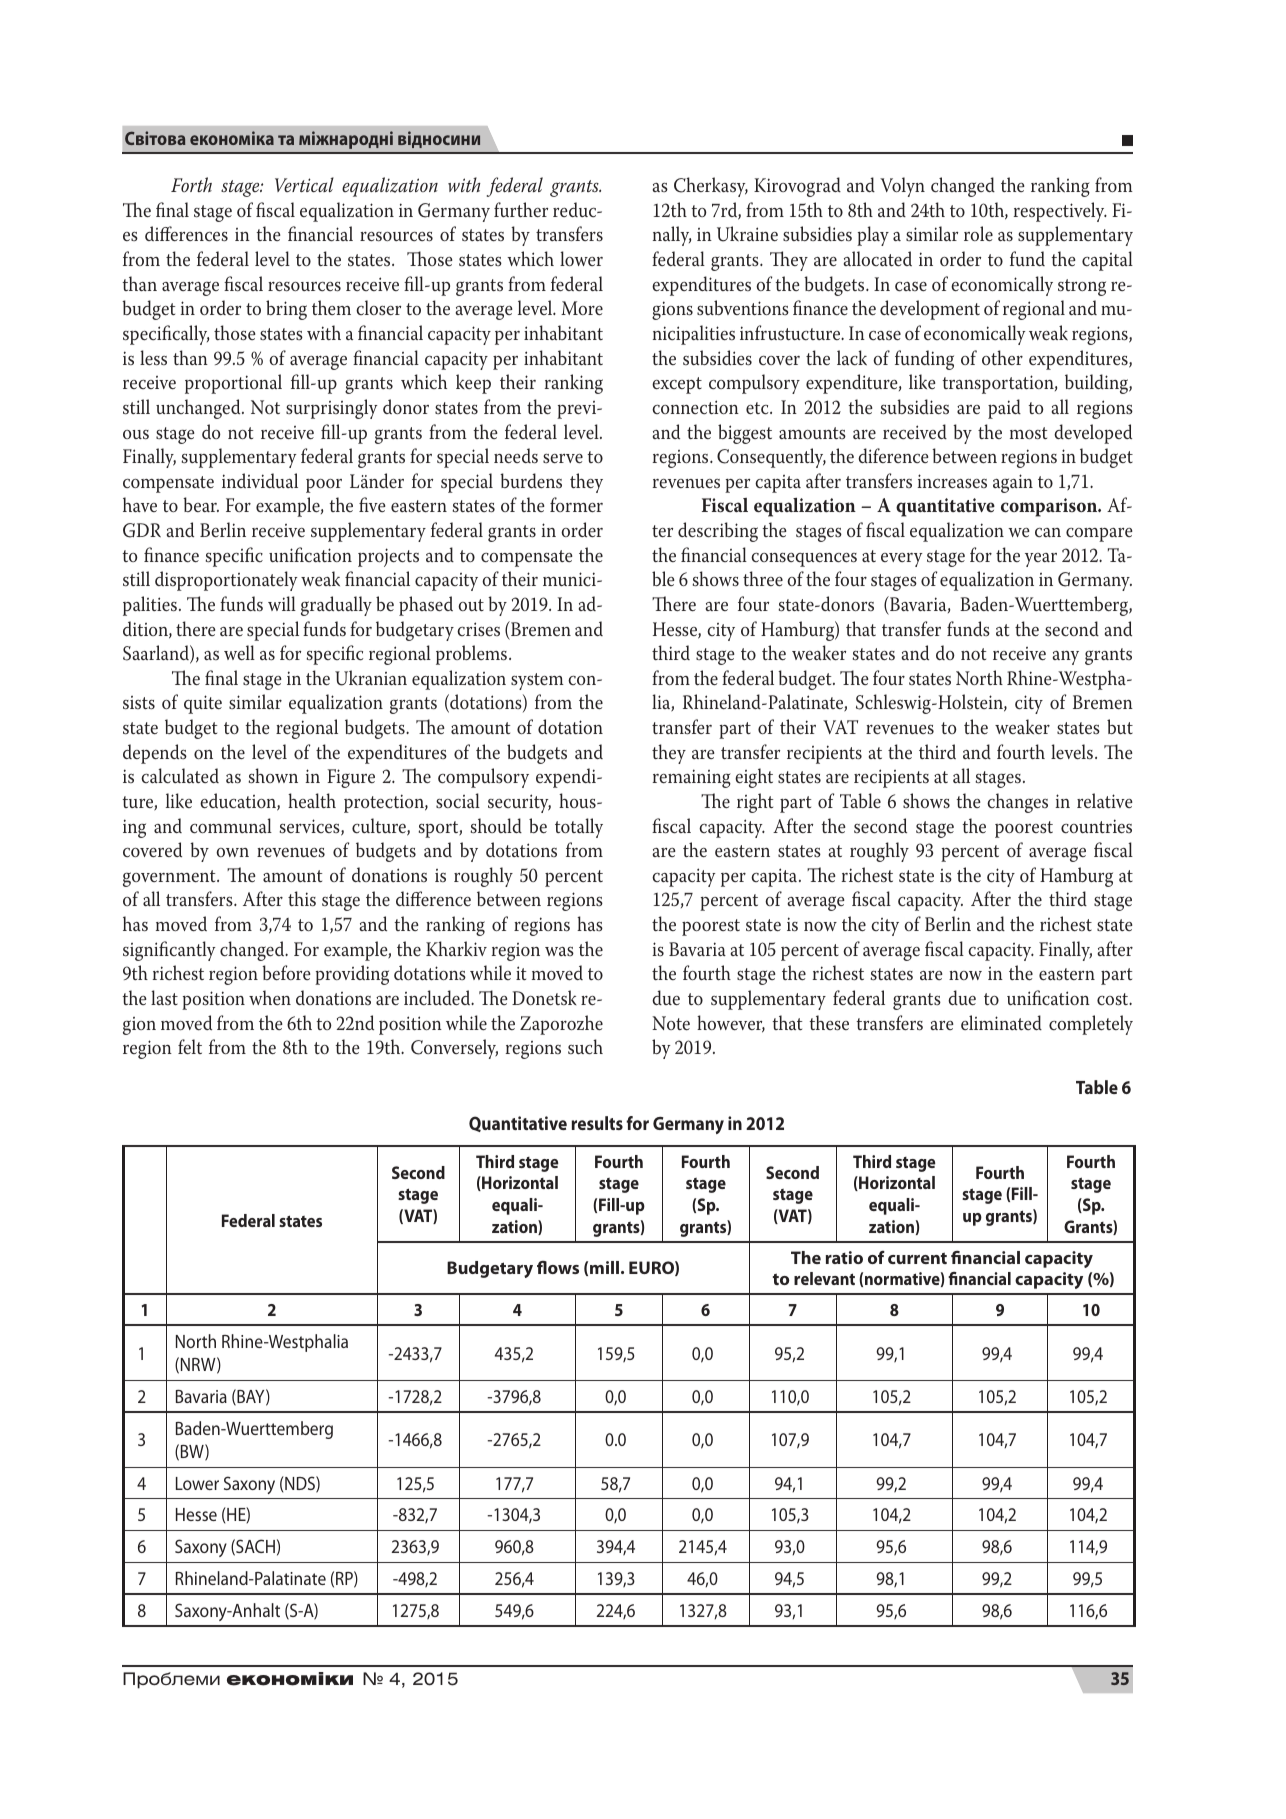 The width and height of the image is (1286, 1819). What do you see at coordinates (692, 778) in the image?
I see `remaining` at bounding box center [692, 778].
